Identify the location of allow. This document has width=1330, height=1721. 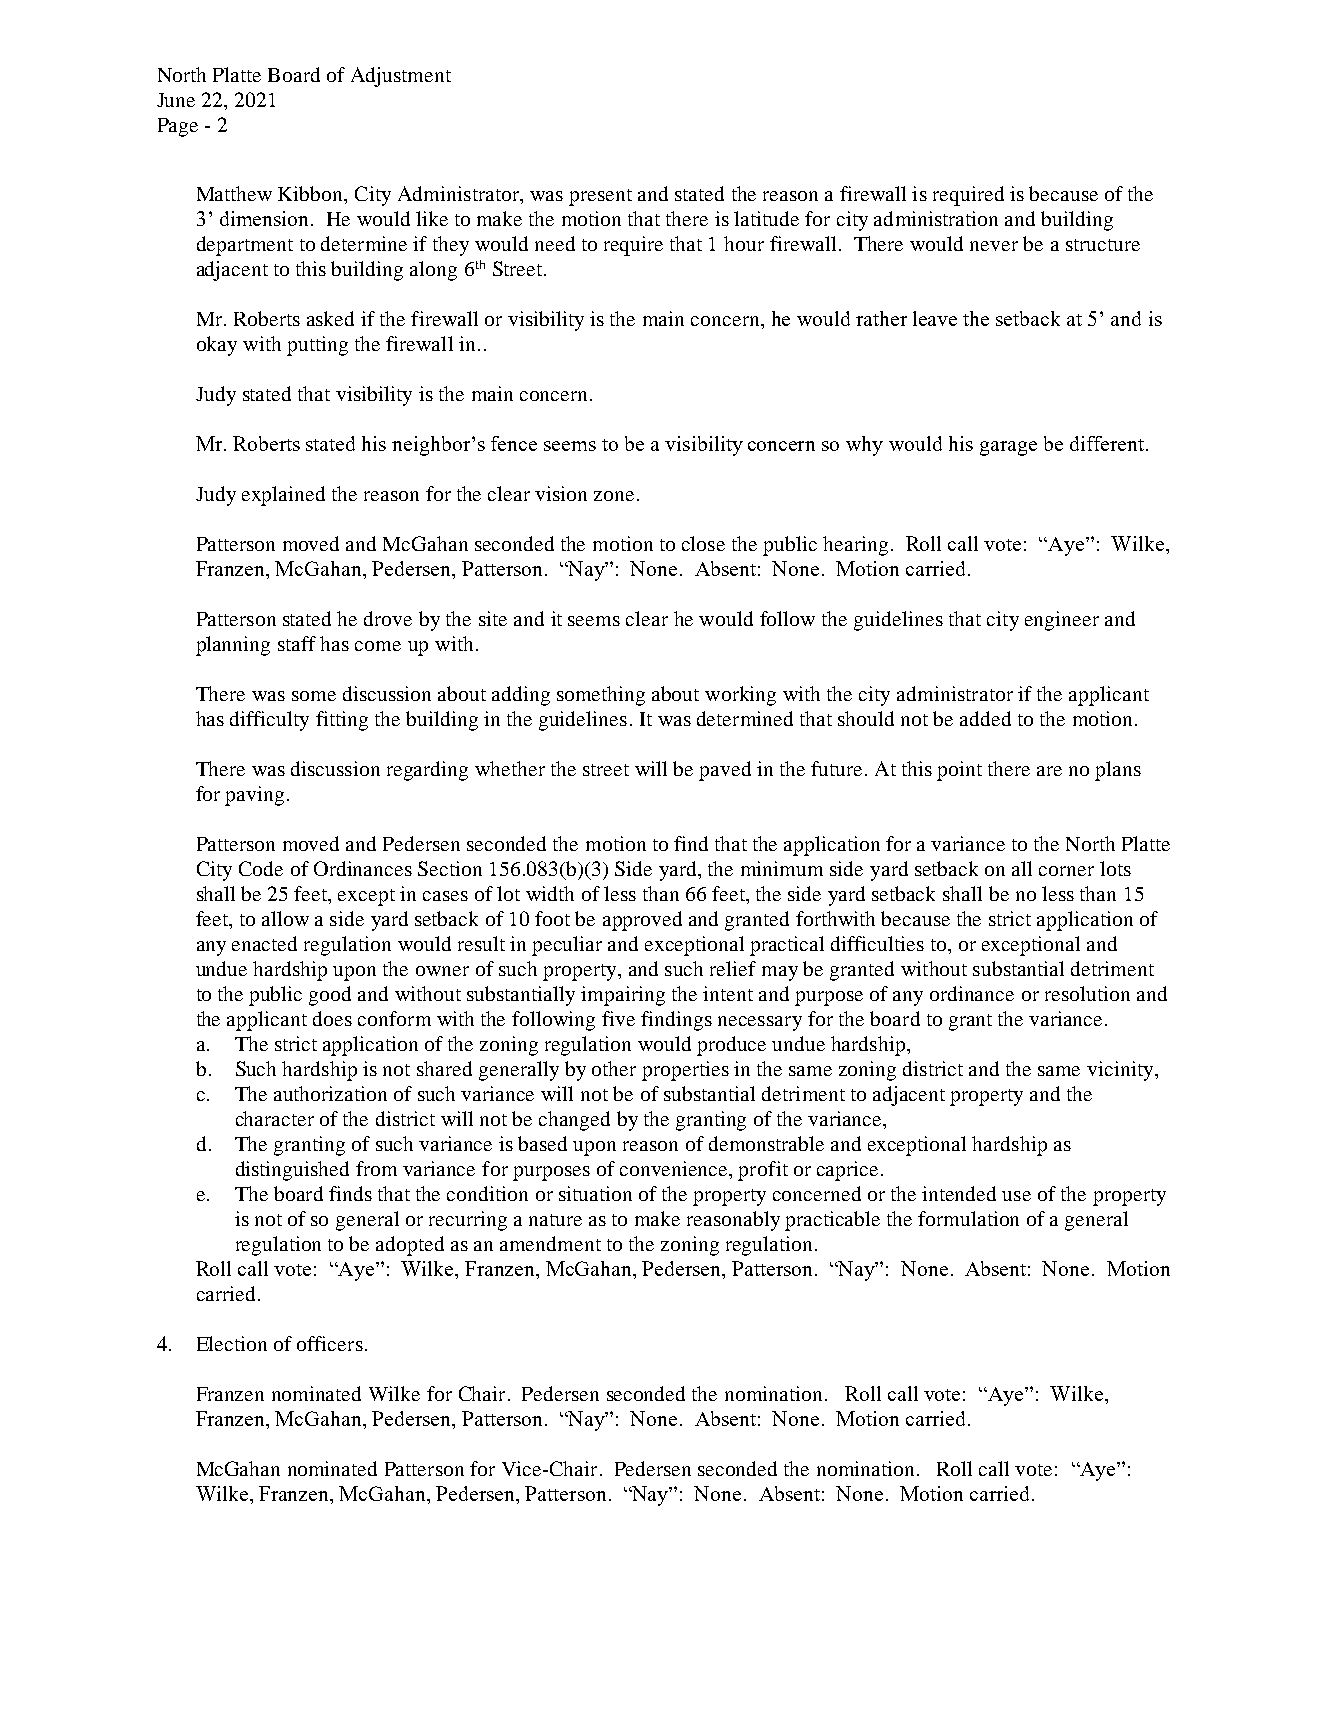
(285, 918).
